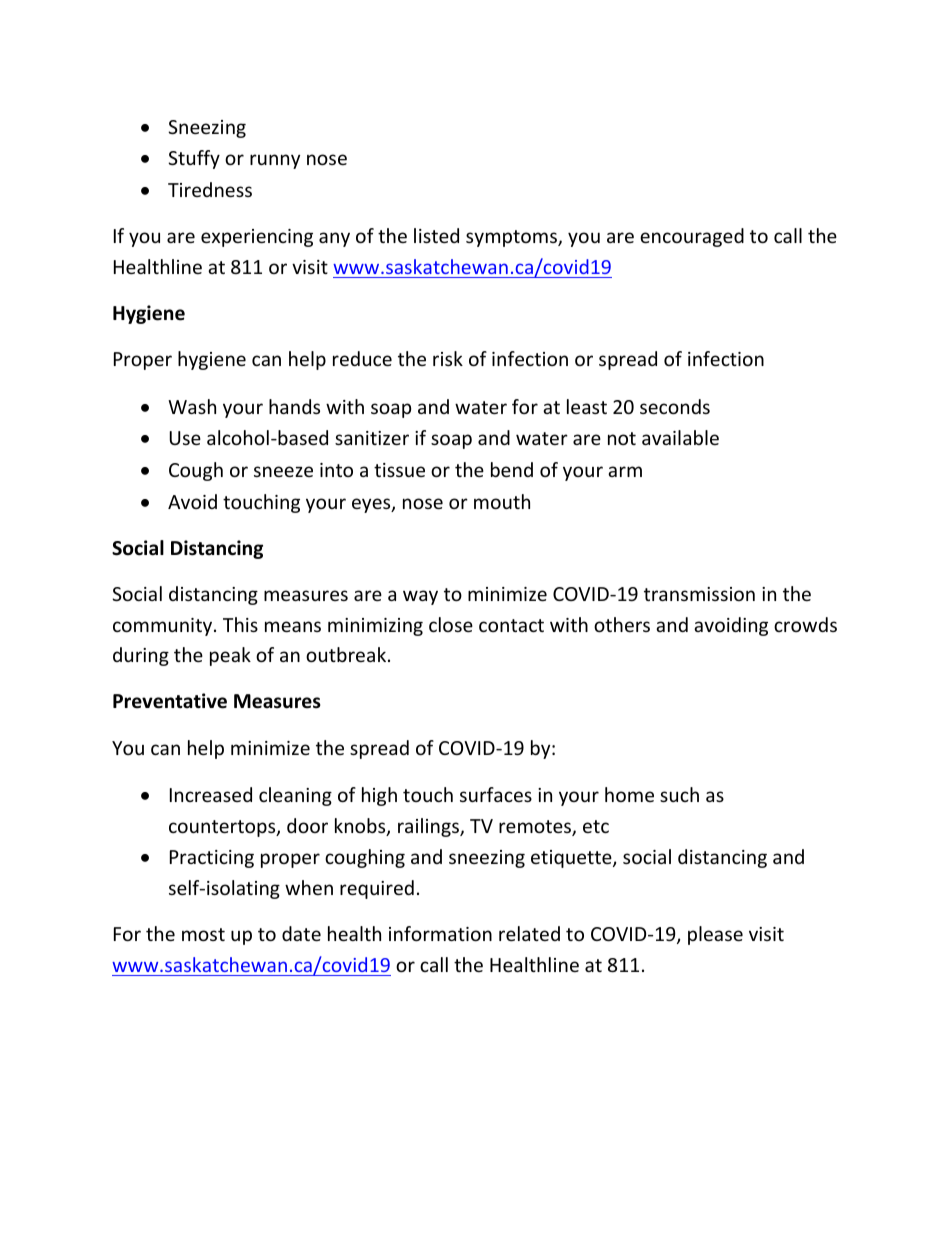  What do you see at coordinates (512, 469) in the image?
I see `bend` at bounding box center [512, 469].
